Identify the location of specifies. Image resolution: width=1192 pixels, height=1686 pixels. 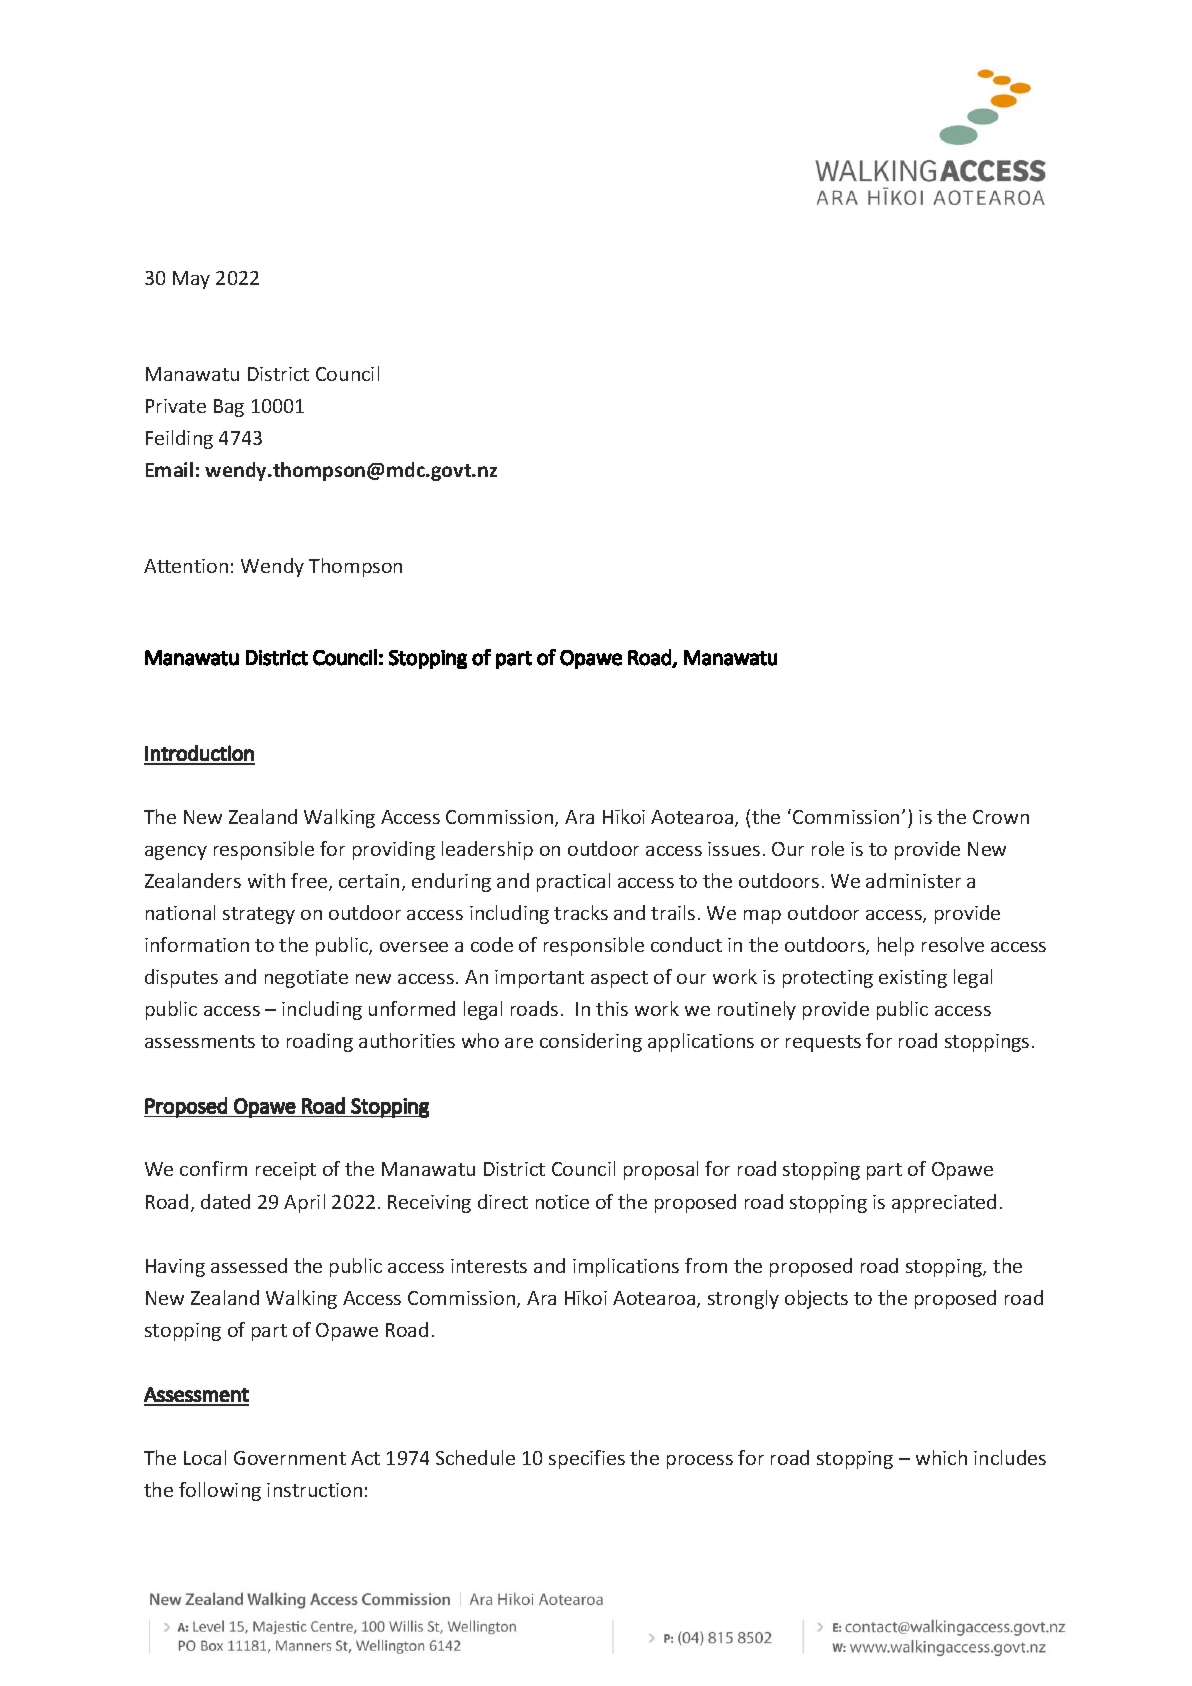
(587, 1459).
